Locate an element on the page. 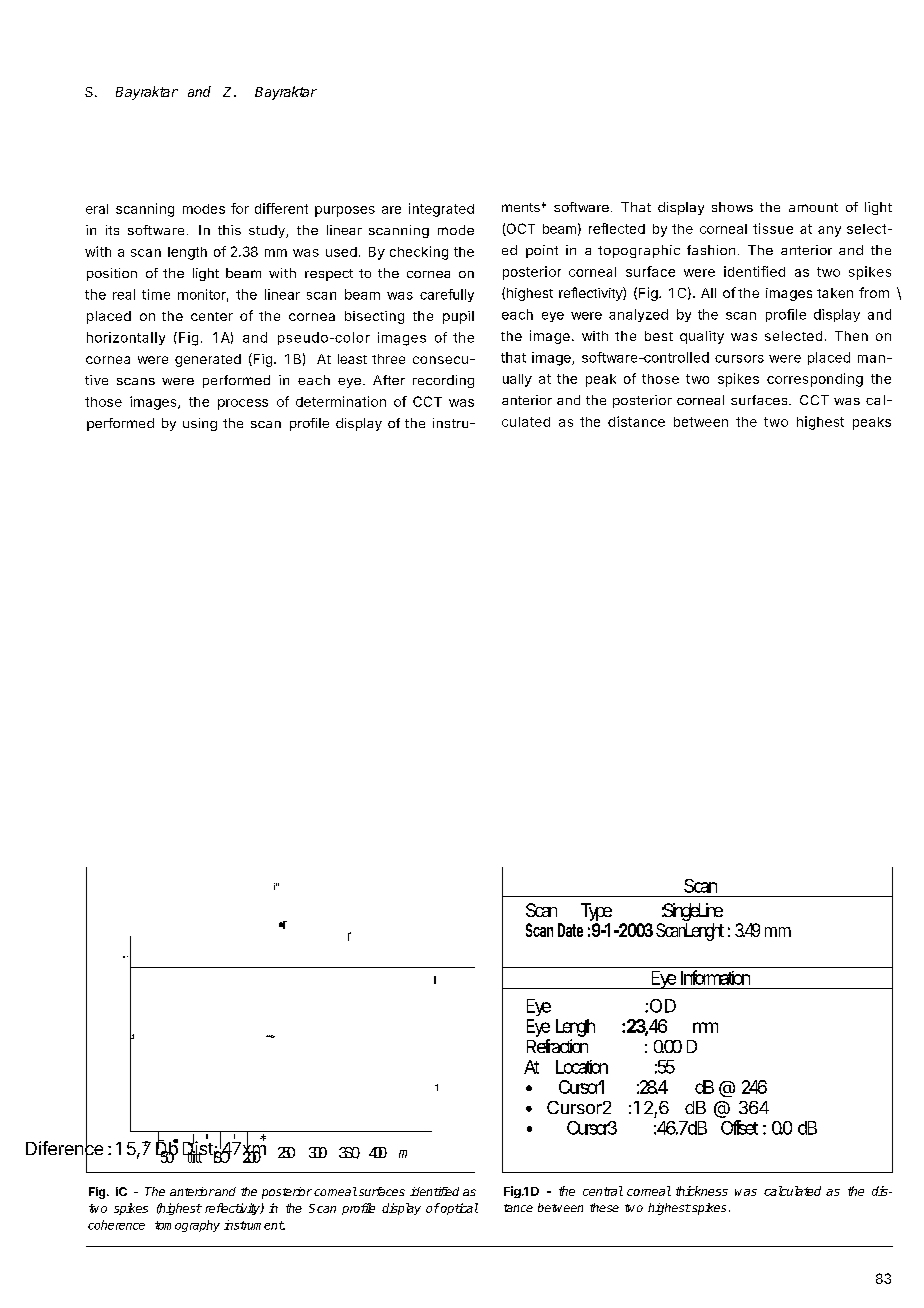 This page has width=924, height=1308. tissue is located at coordinates (773, 228).
